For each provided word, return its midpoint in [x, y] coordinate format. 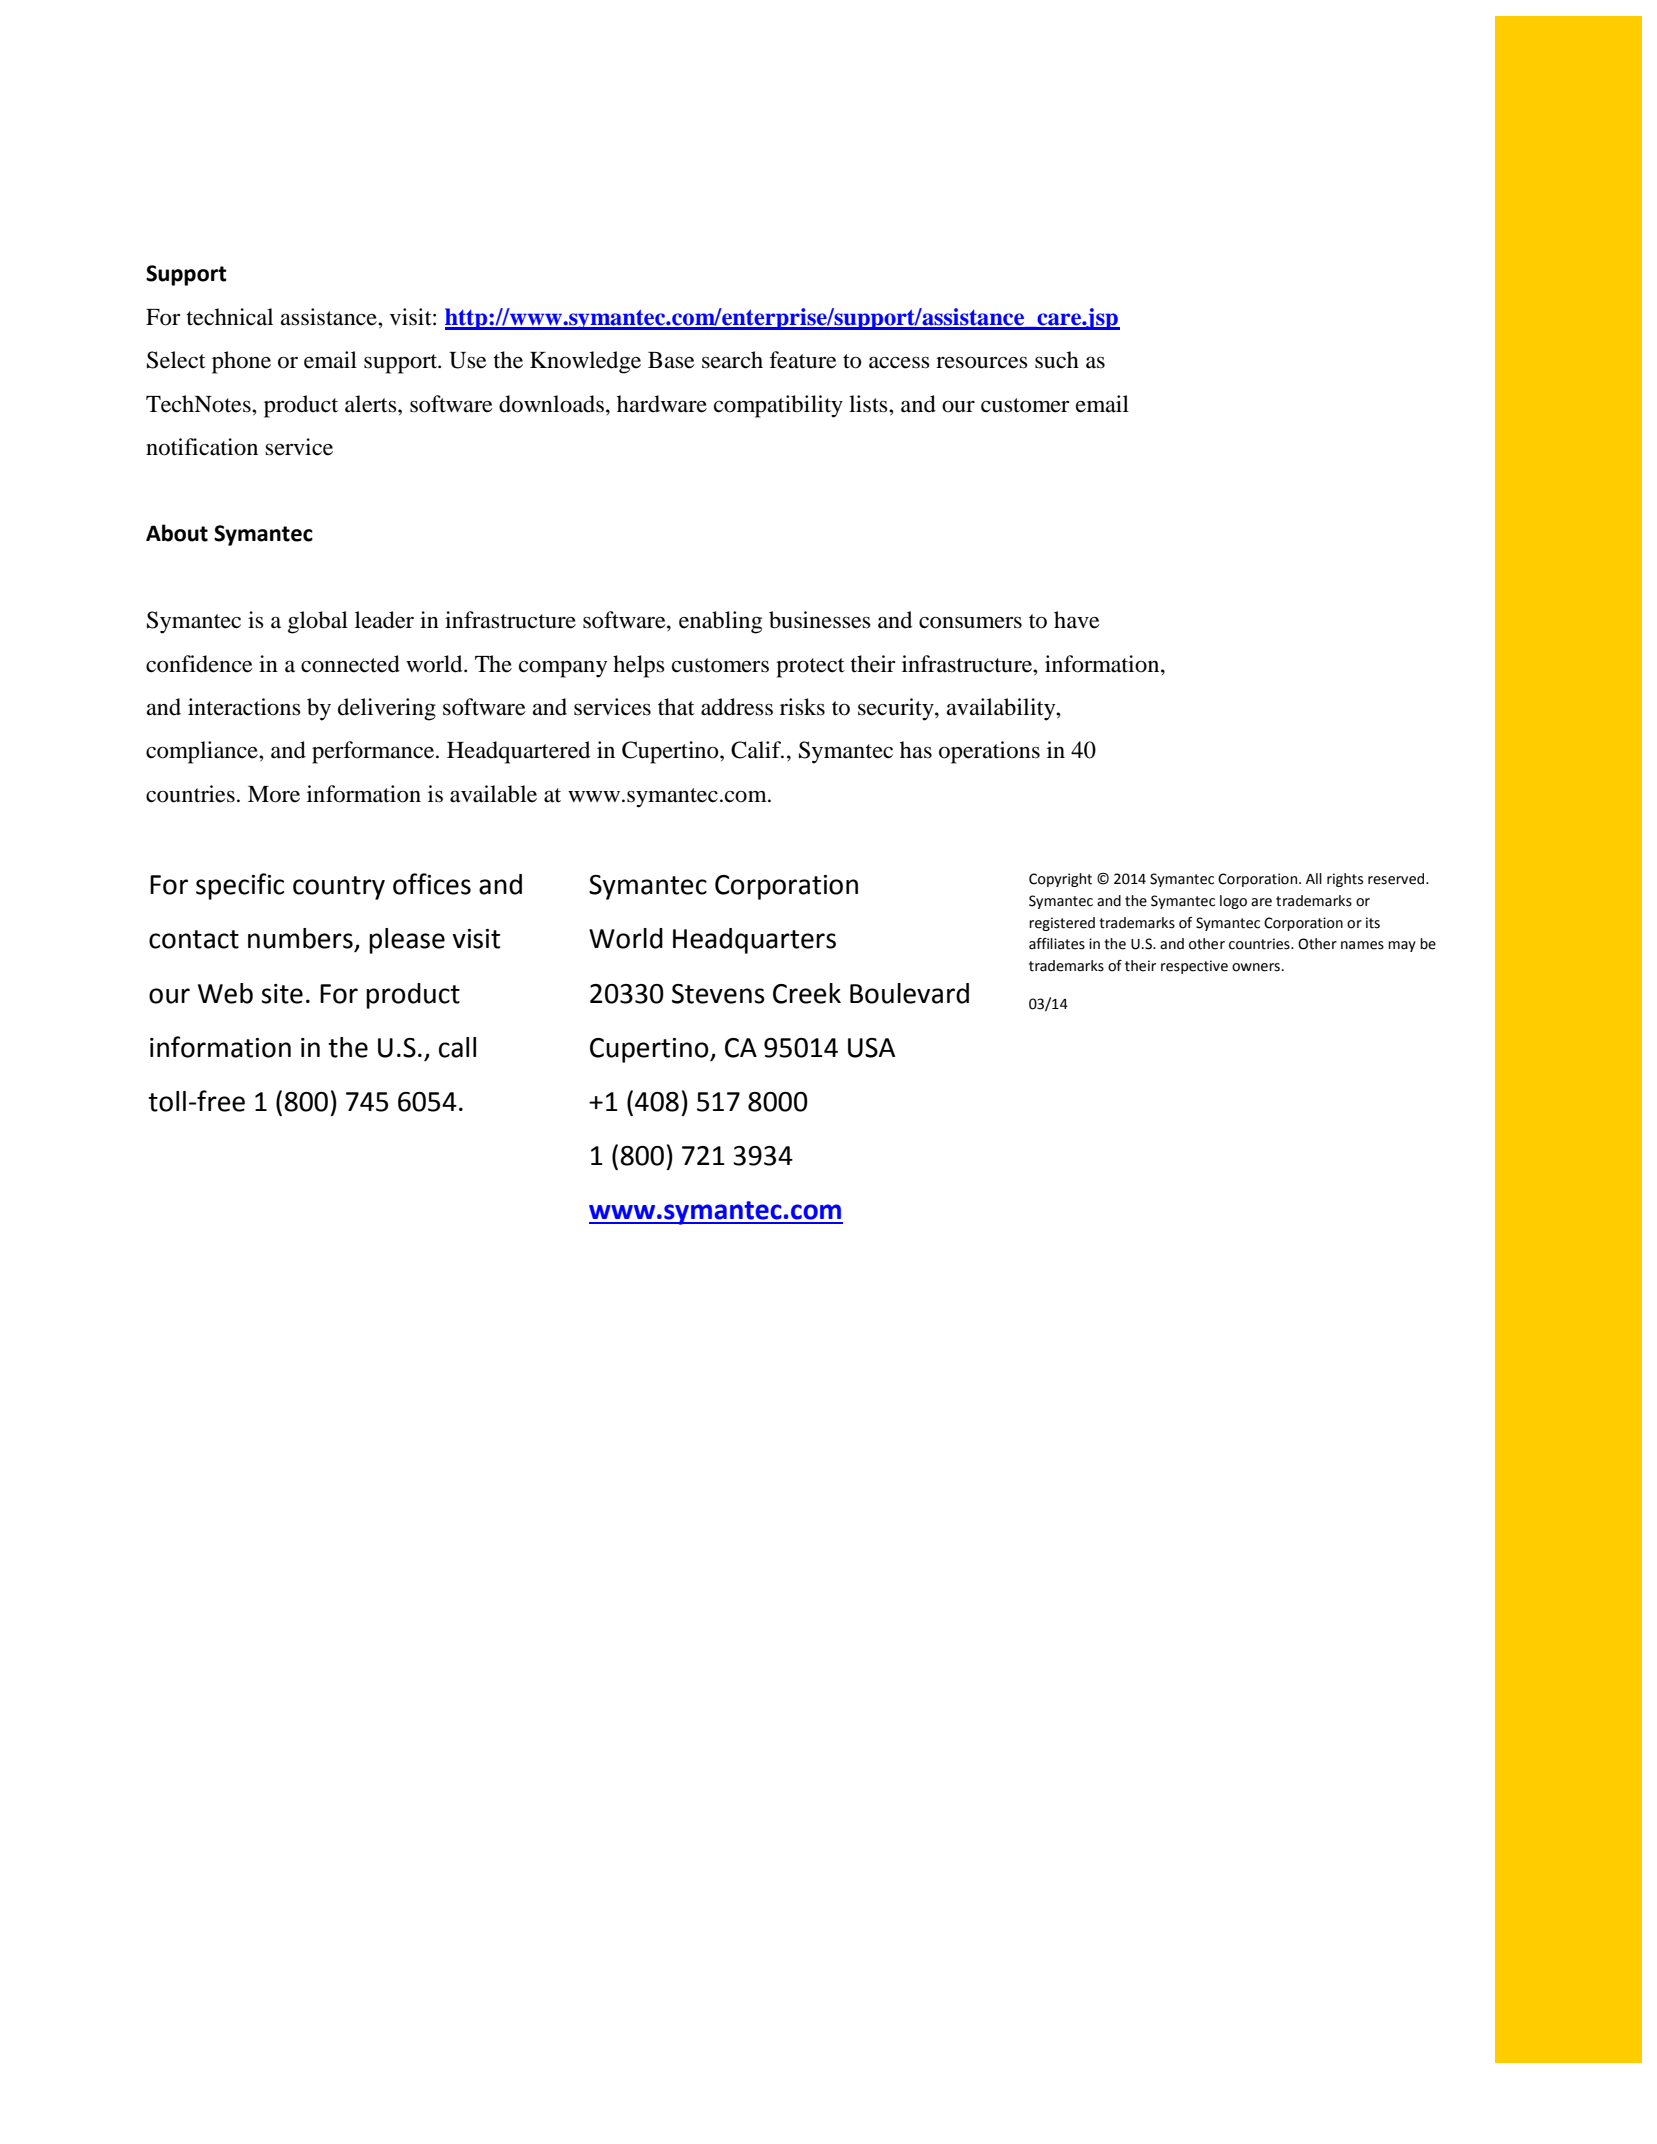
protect [810, 668]
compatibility [778, 406]
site [282, 994]
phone [241, 362]
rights [1345, 880]
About [177, 533]
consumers [970, 623]
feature [803, 360]
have [1077, 620]
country [339, 888]
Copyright [1060, 880]
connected [350, 664]
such [1057, 360]
